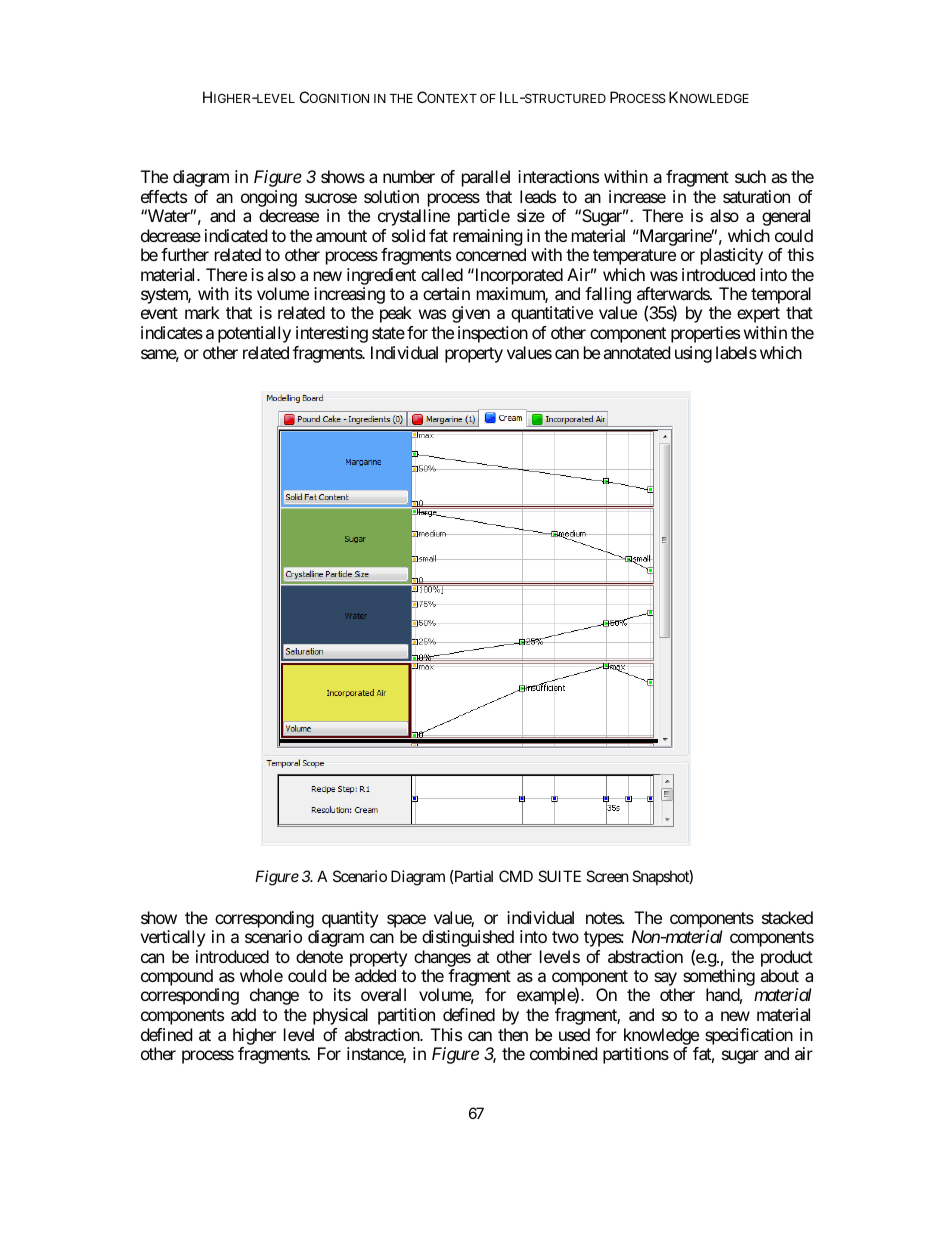 Image resolution: width=952 pixels, height=1233 pixels. I want to click on potentially, so click(254, 334).
